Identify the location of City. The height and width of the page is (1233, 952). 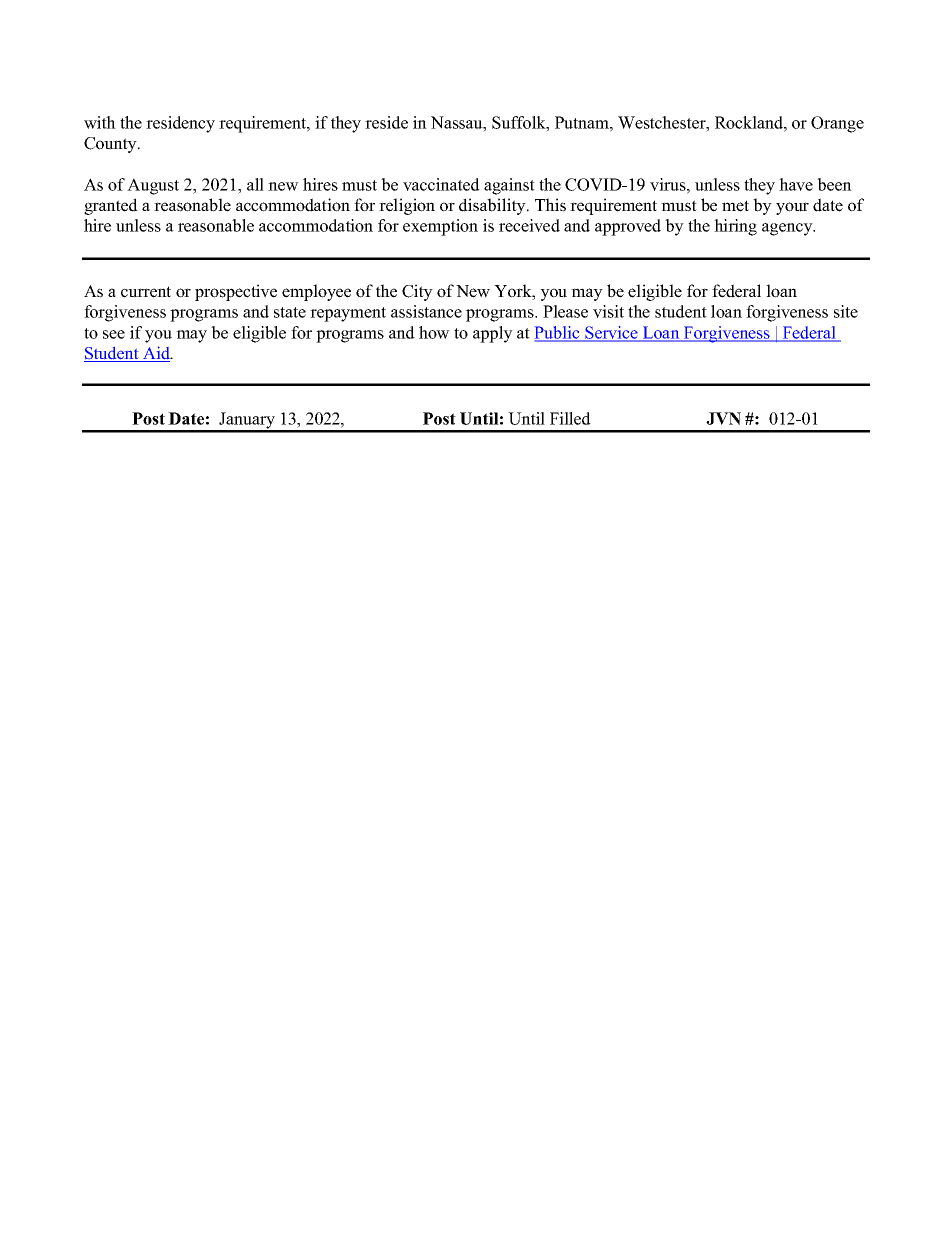
(417, 292).
